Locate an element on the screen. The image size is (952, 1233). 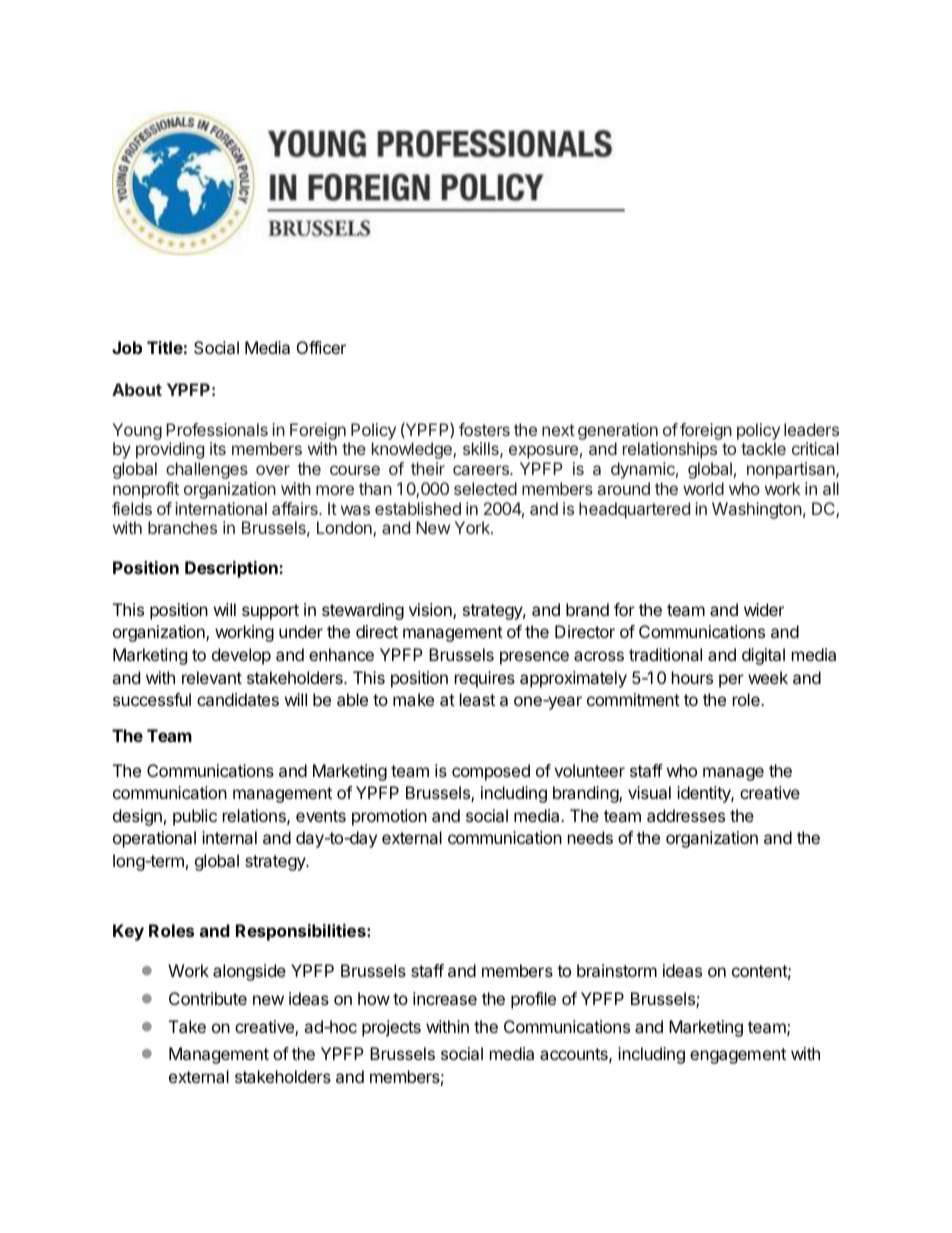
Description is located at coordinates (232, 569).
